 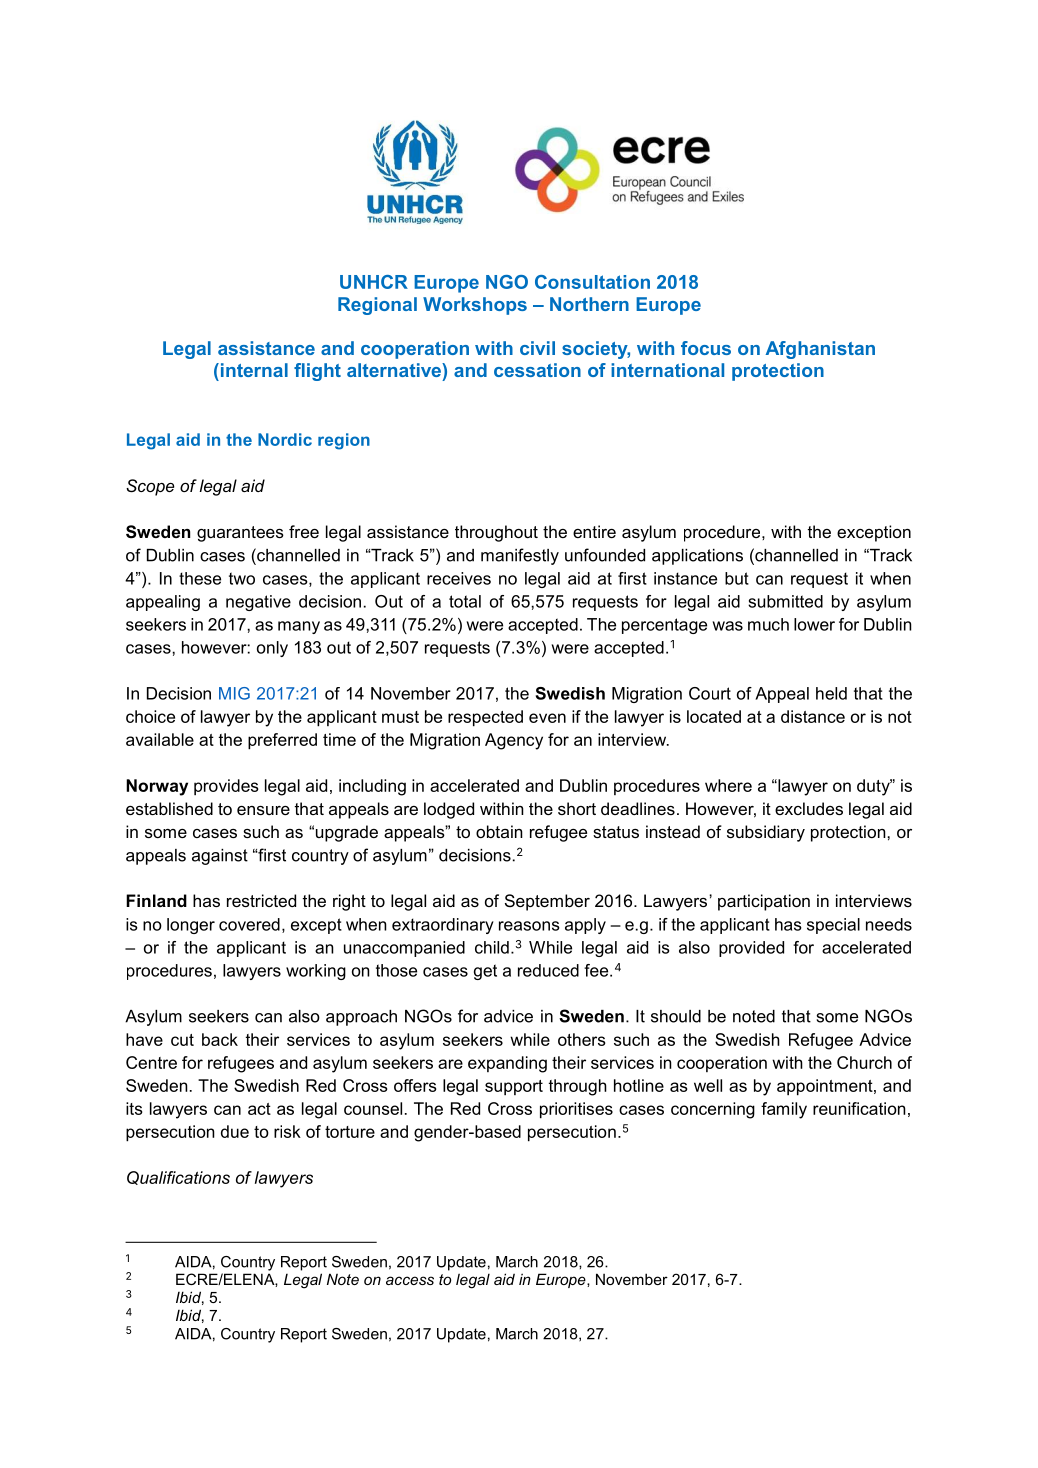 What do you see at coordinates (514, 741) in the image?
I see `Agency` at bounding box center [514, 741].
